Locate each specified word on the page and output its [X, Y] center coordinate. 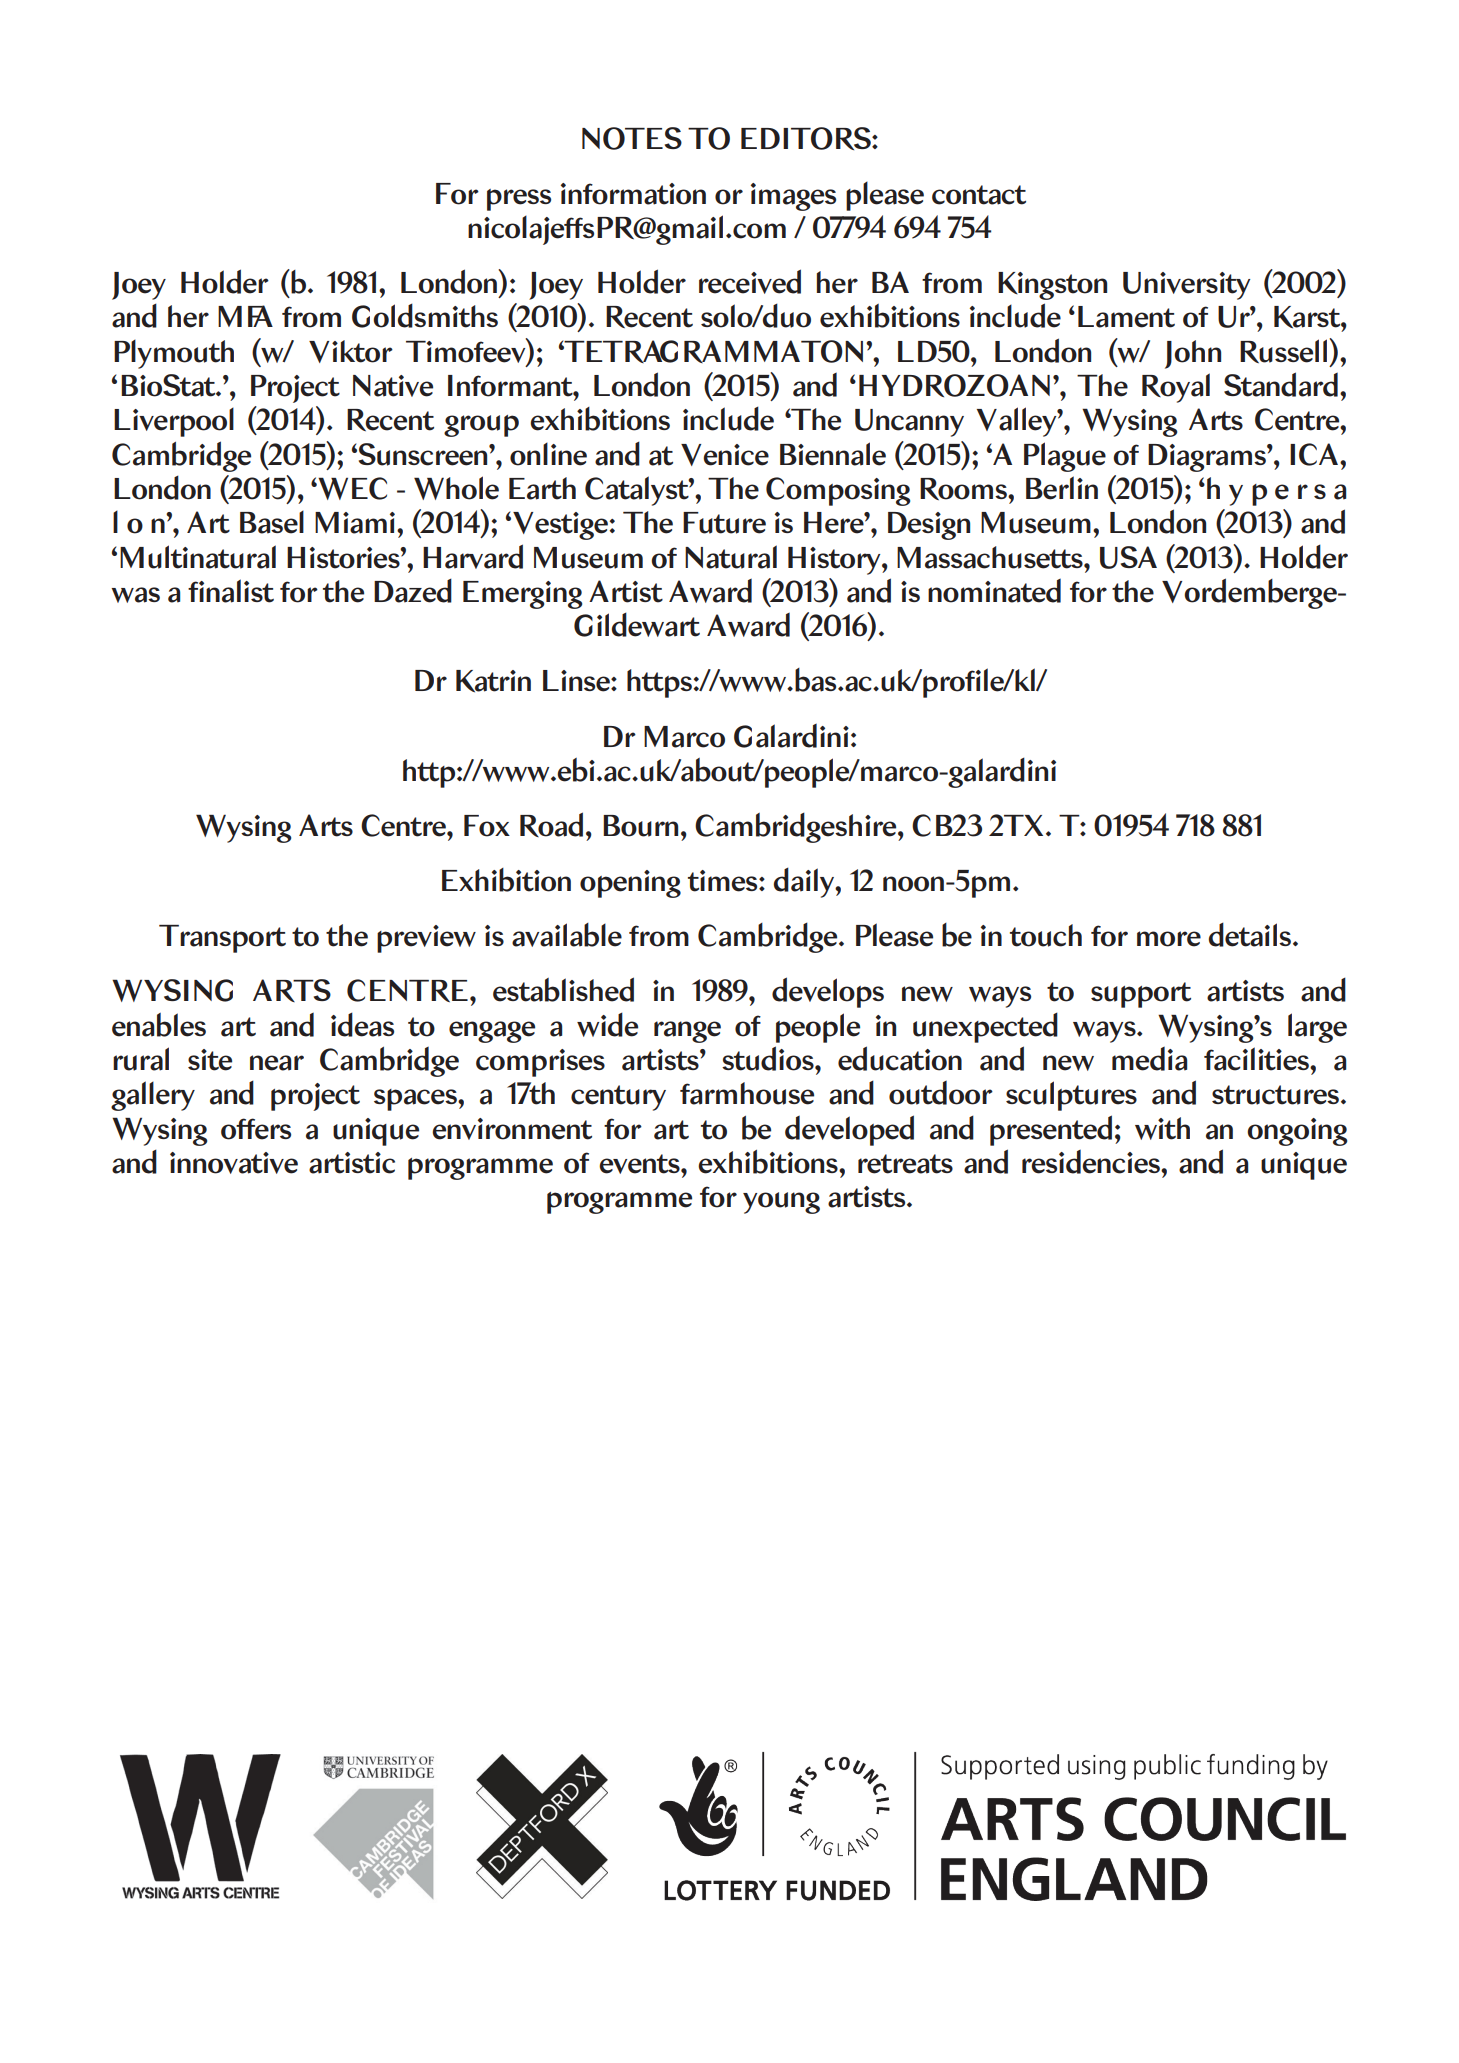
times [724, 881]
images [793, 197]
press [519, 200]
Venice [725, 455]
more [1169, 939]
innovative [234, 1163]
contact [979, 195]
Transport [222, 939]
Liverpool [174, 422]
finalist [231, 591]
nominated [994, 591]
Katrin [493, 681]
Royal [1176, 388]
